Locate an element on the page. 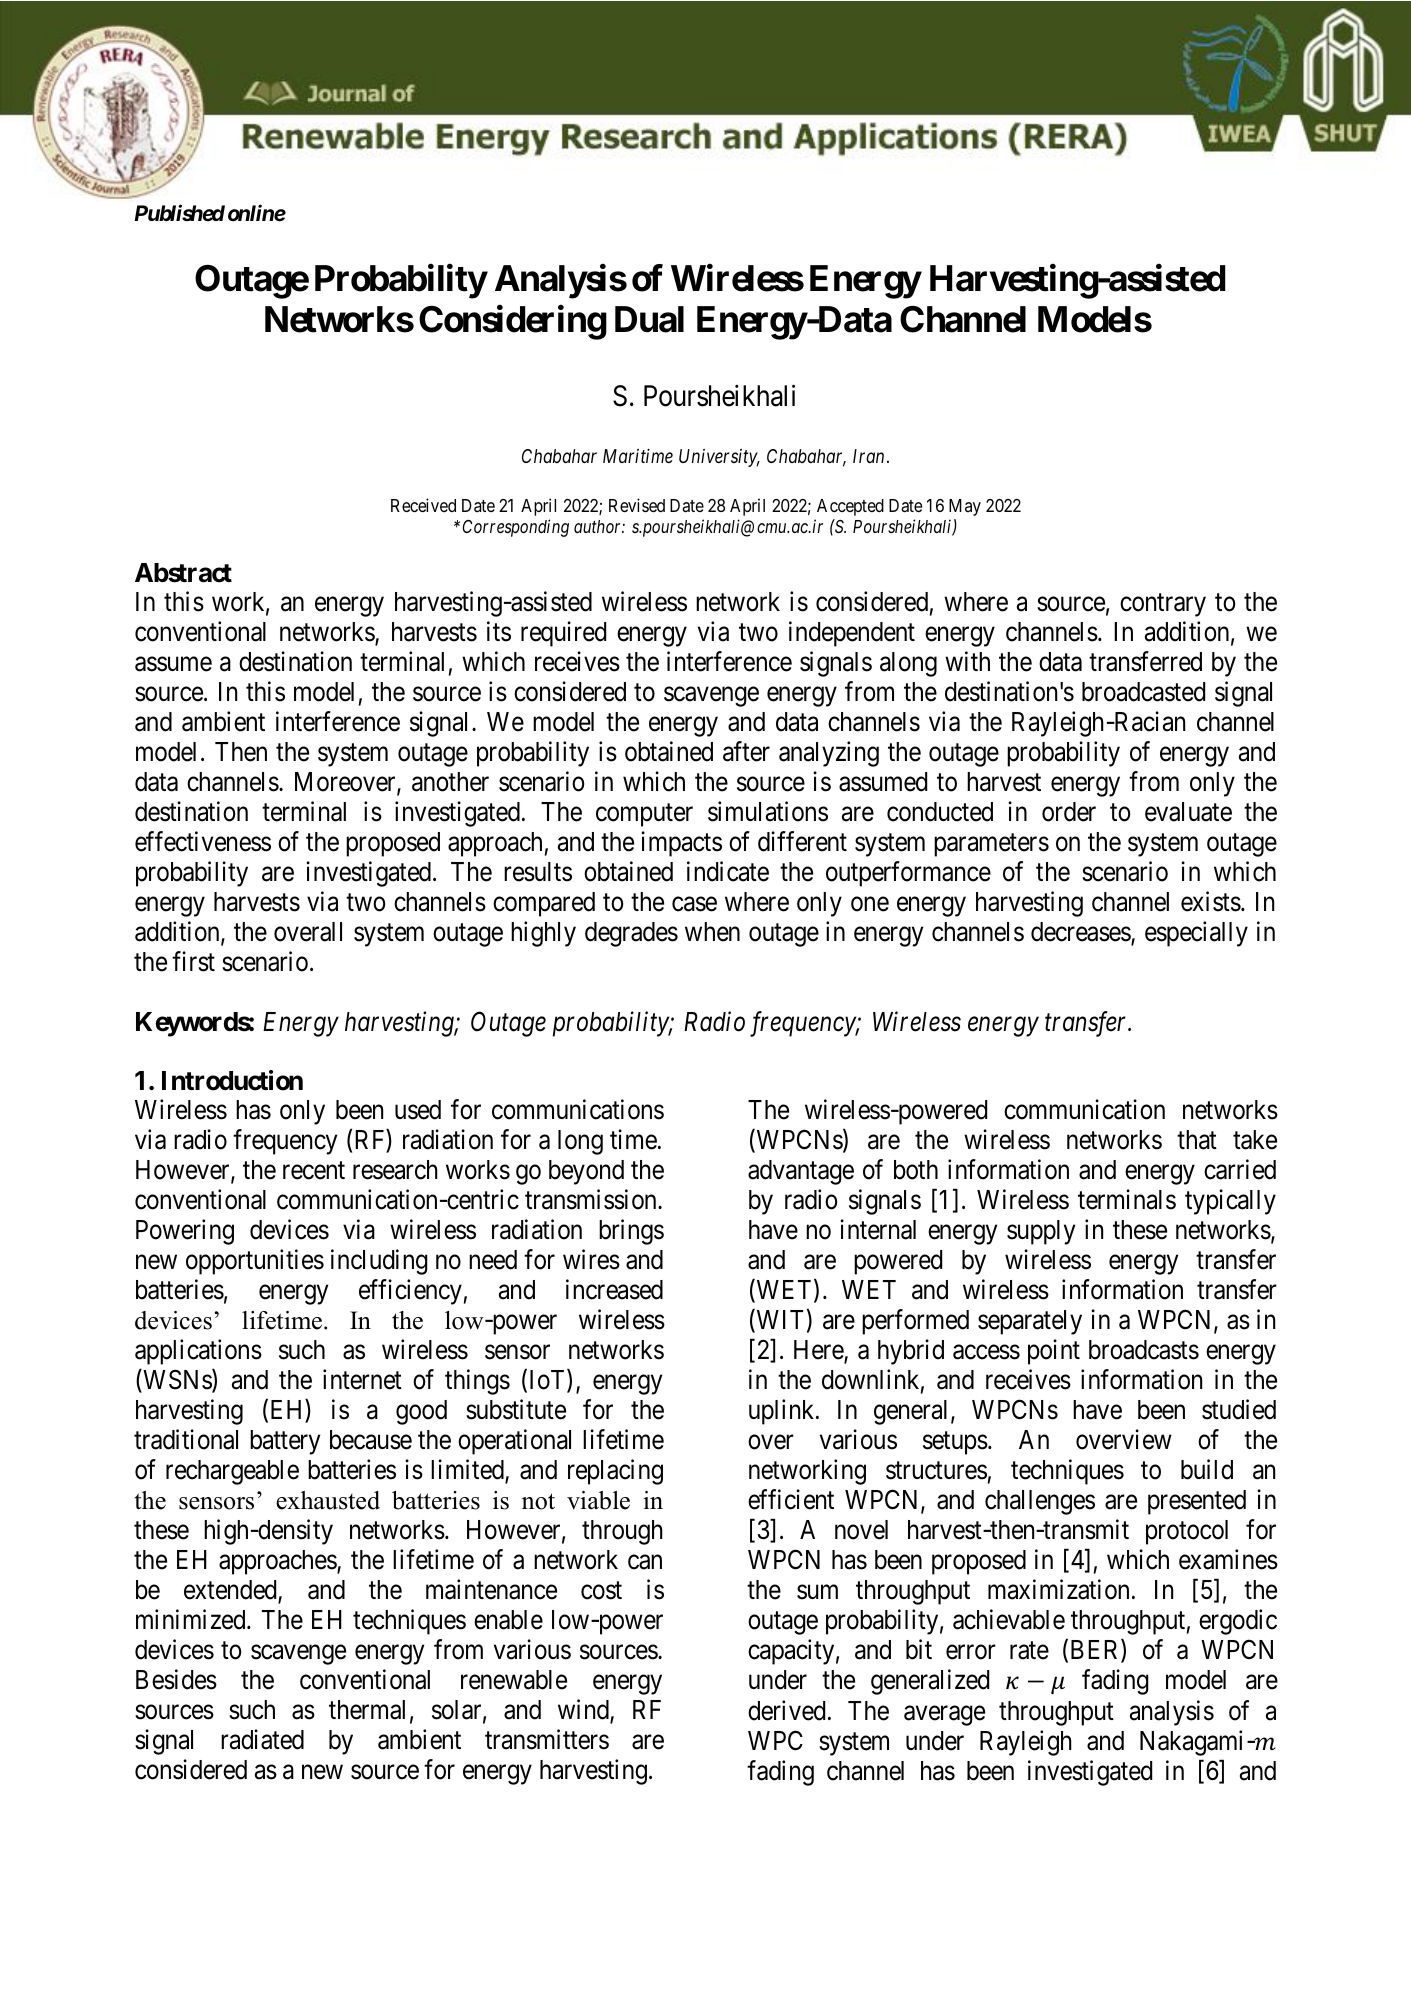 The image size is (1411, 1995). supply is located at coordinates (1041, 1232).
